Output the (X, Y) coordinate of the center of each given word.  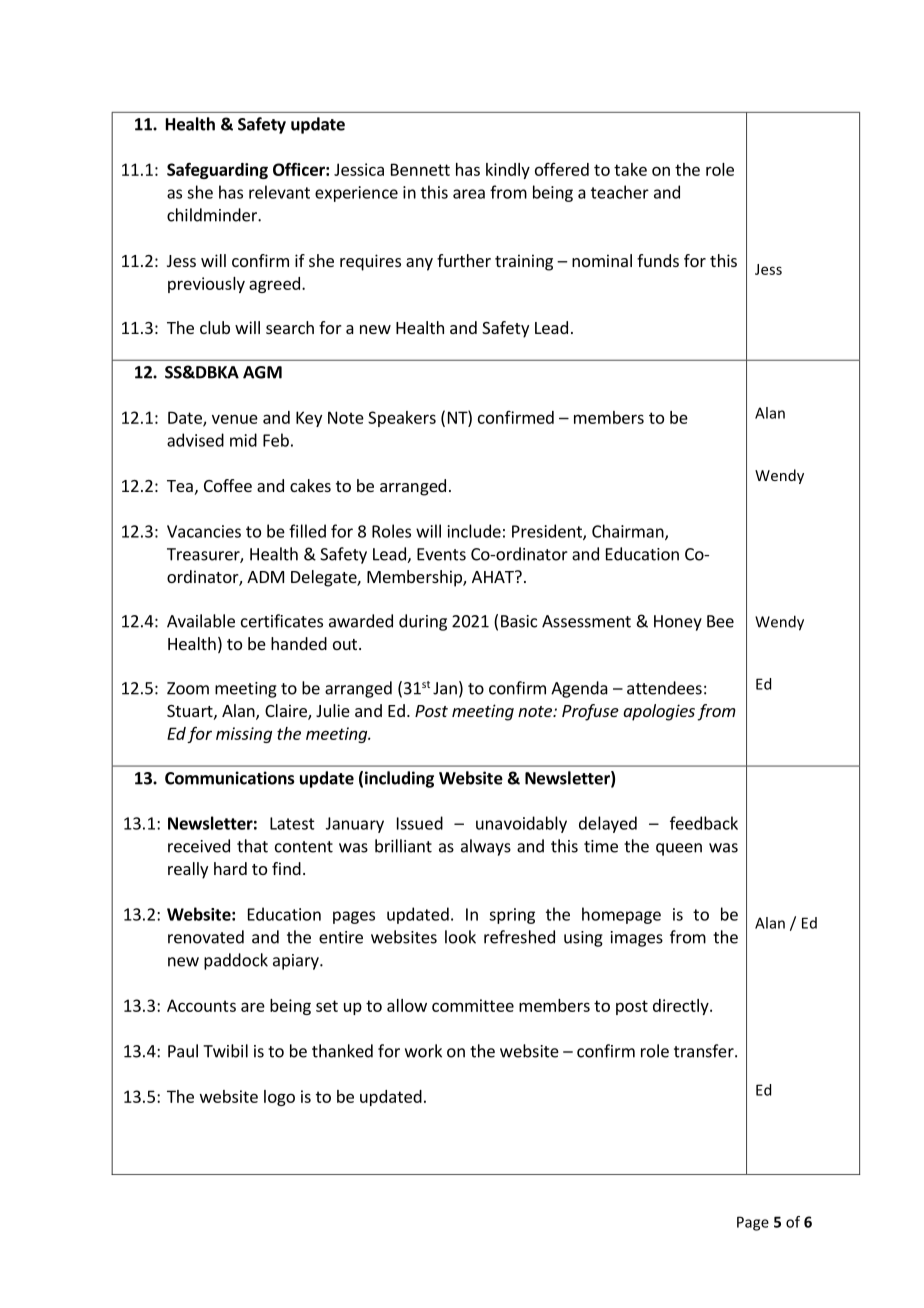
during (423, 622)
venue (235, 419)
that (252, 846)
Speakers (402, 419)
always (486, 847)
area (469, 194)
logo (279, 1098)
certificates (282, 621)
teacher (620, 192)
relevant (279, 192)
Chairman (629, 532)
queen (679, 849)
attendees (664, 688)
